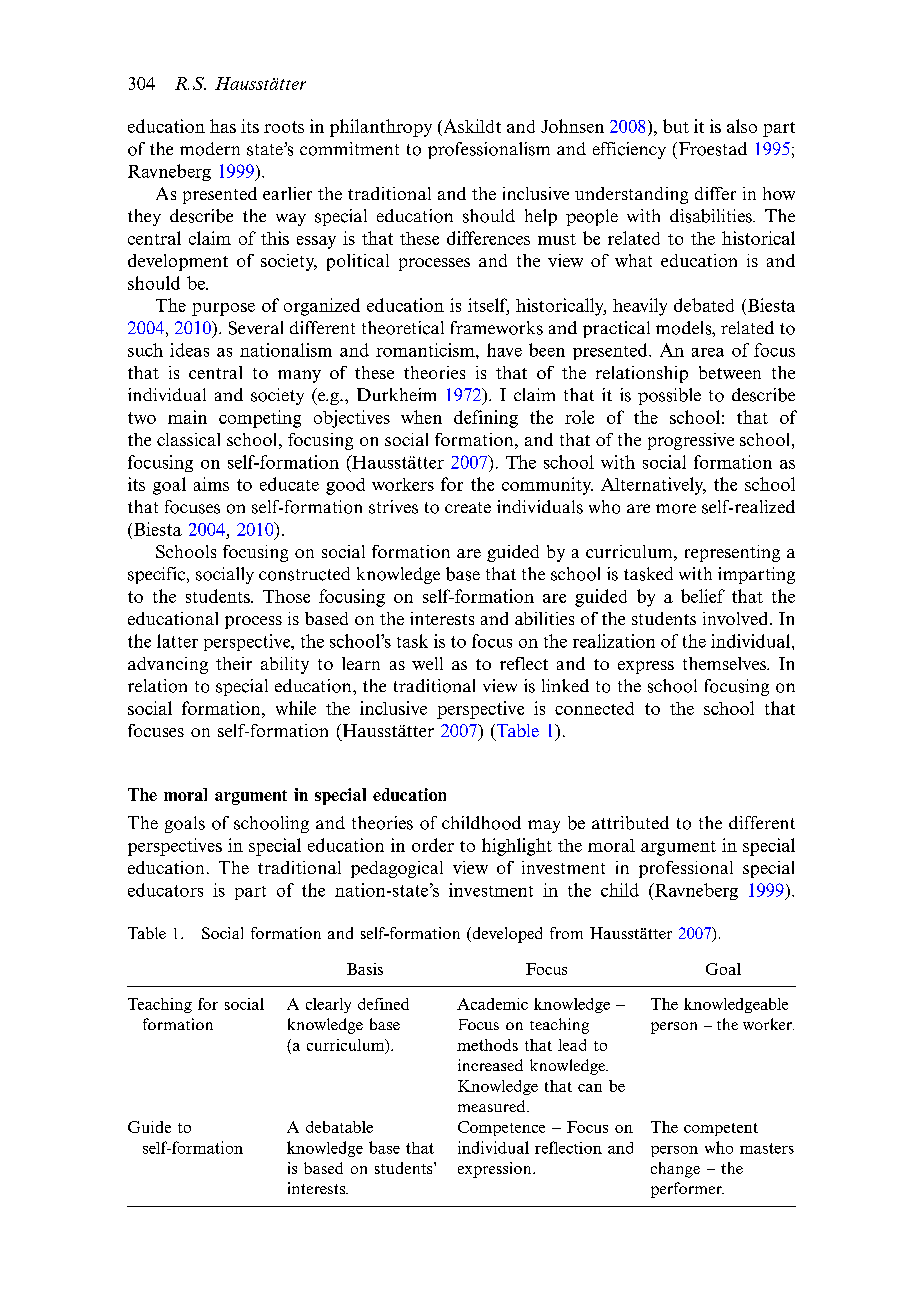  What do you see at coordinates (165, 890) in the screenshot?
I see `educators` at bounding box center [165, 890].
